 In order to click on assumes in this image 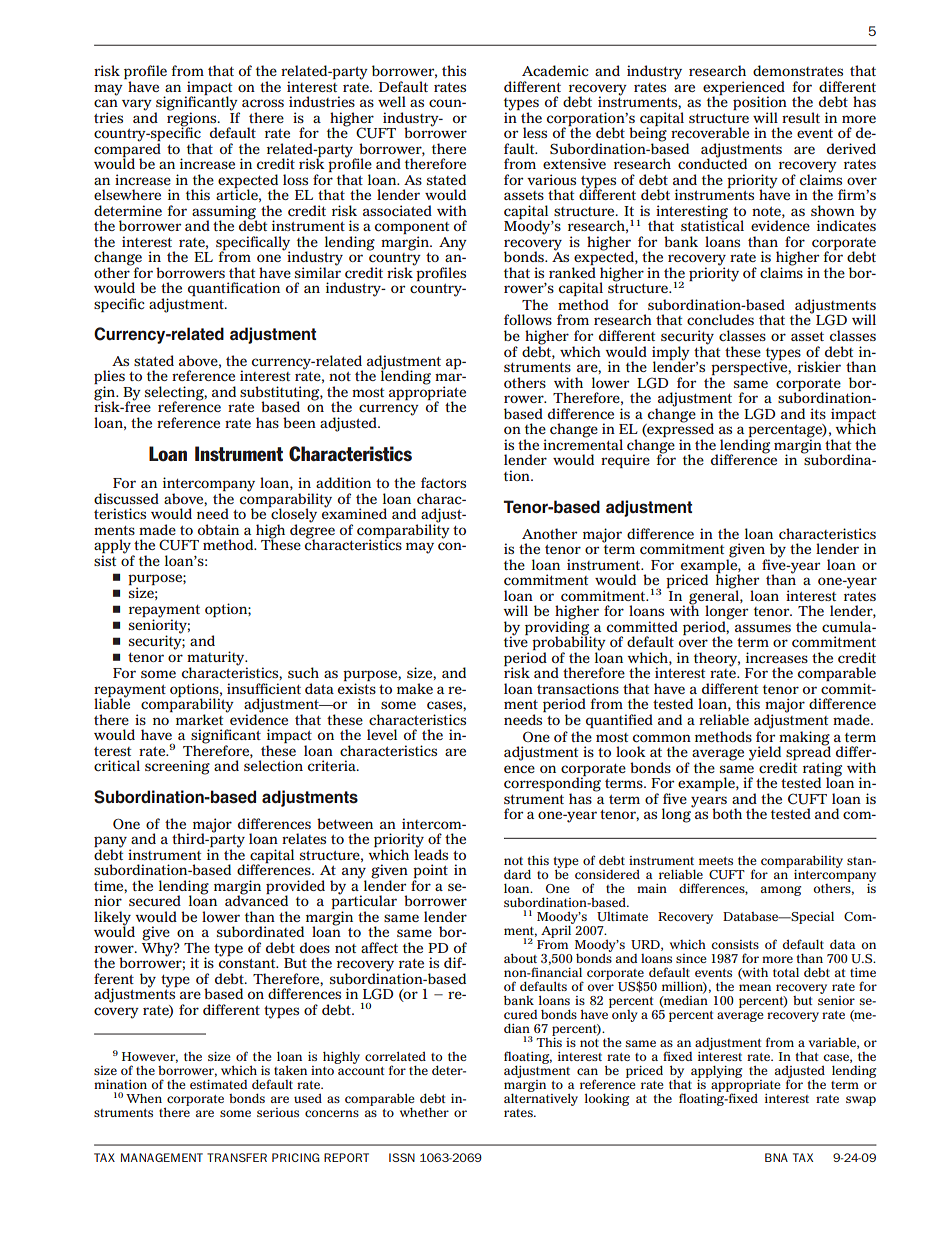, I will do `click(763, 628)`.
